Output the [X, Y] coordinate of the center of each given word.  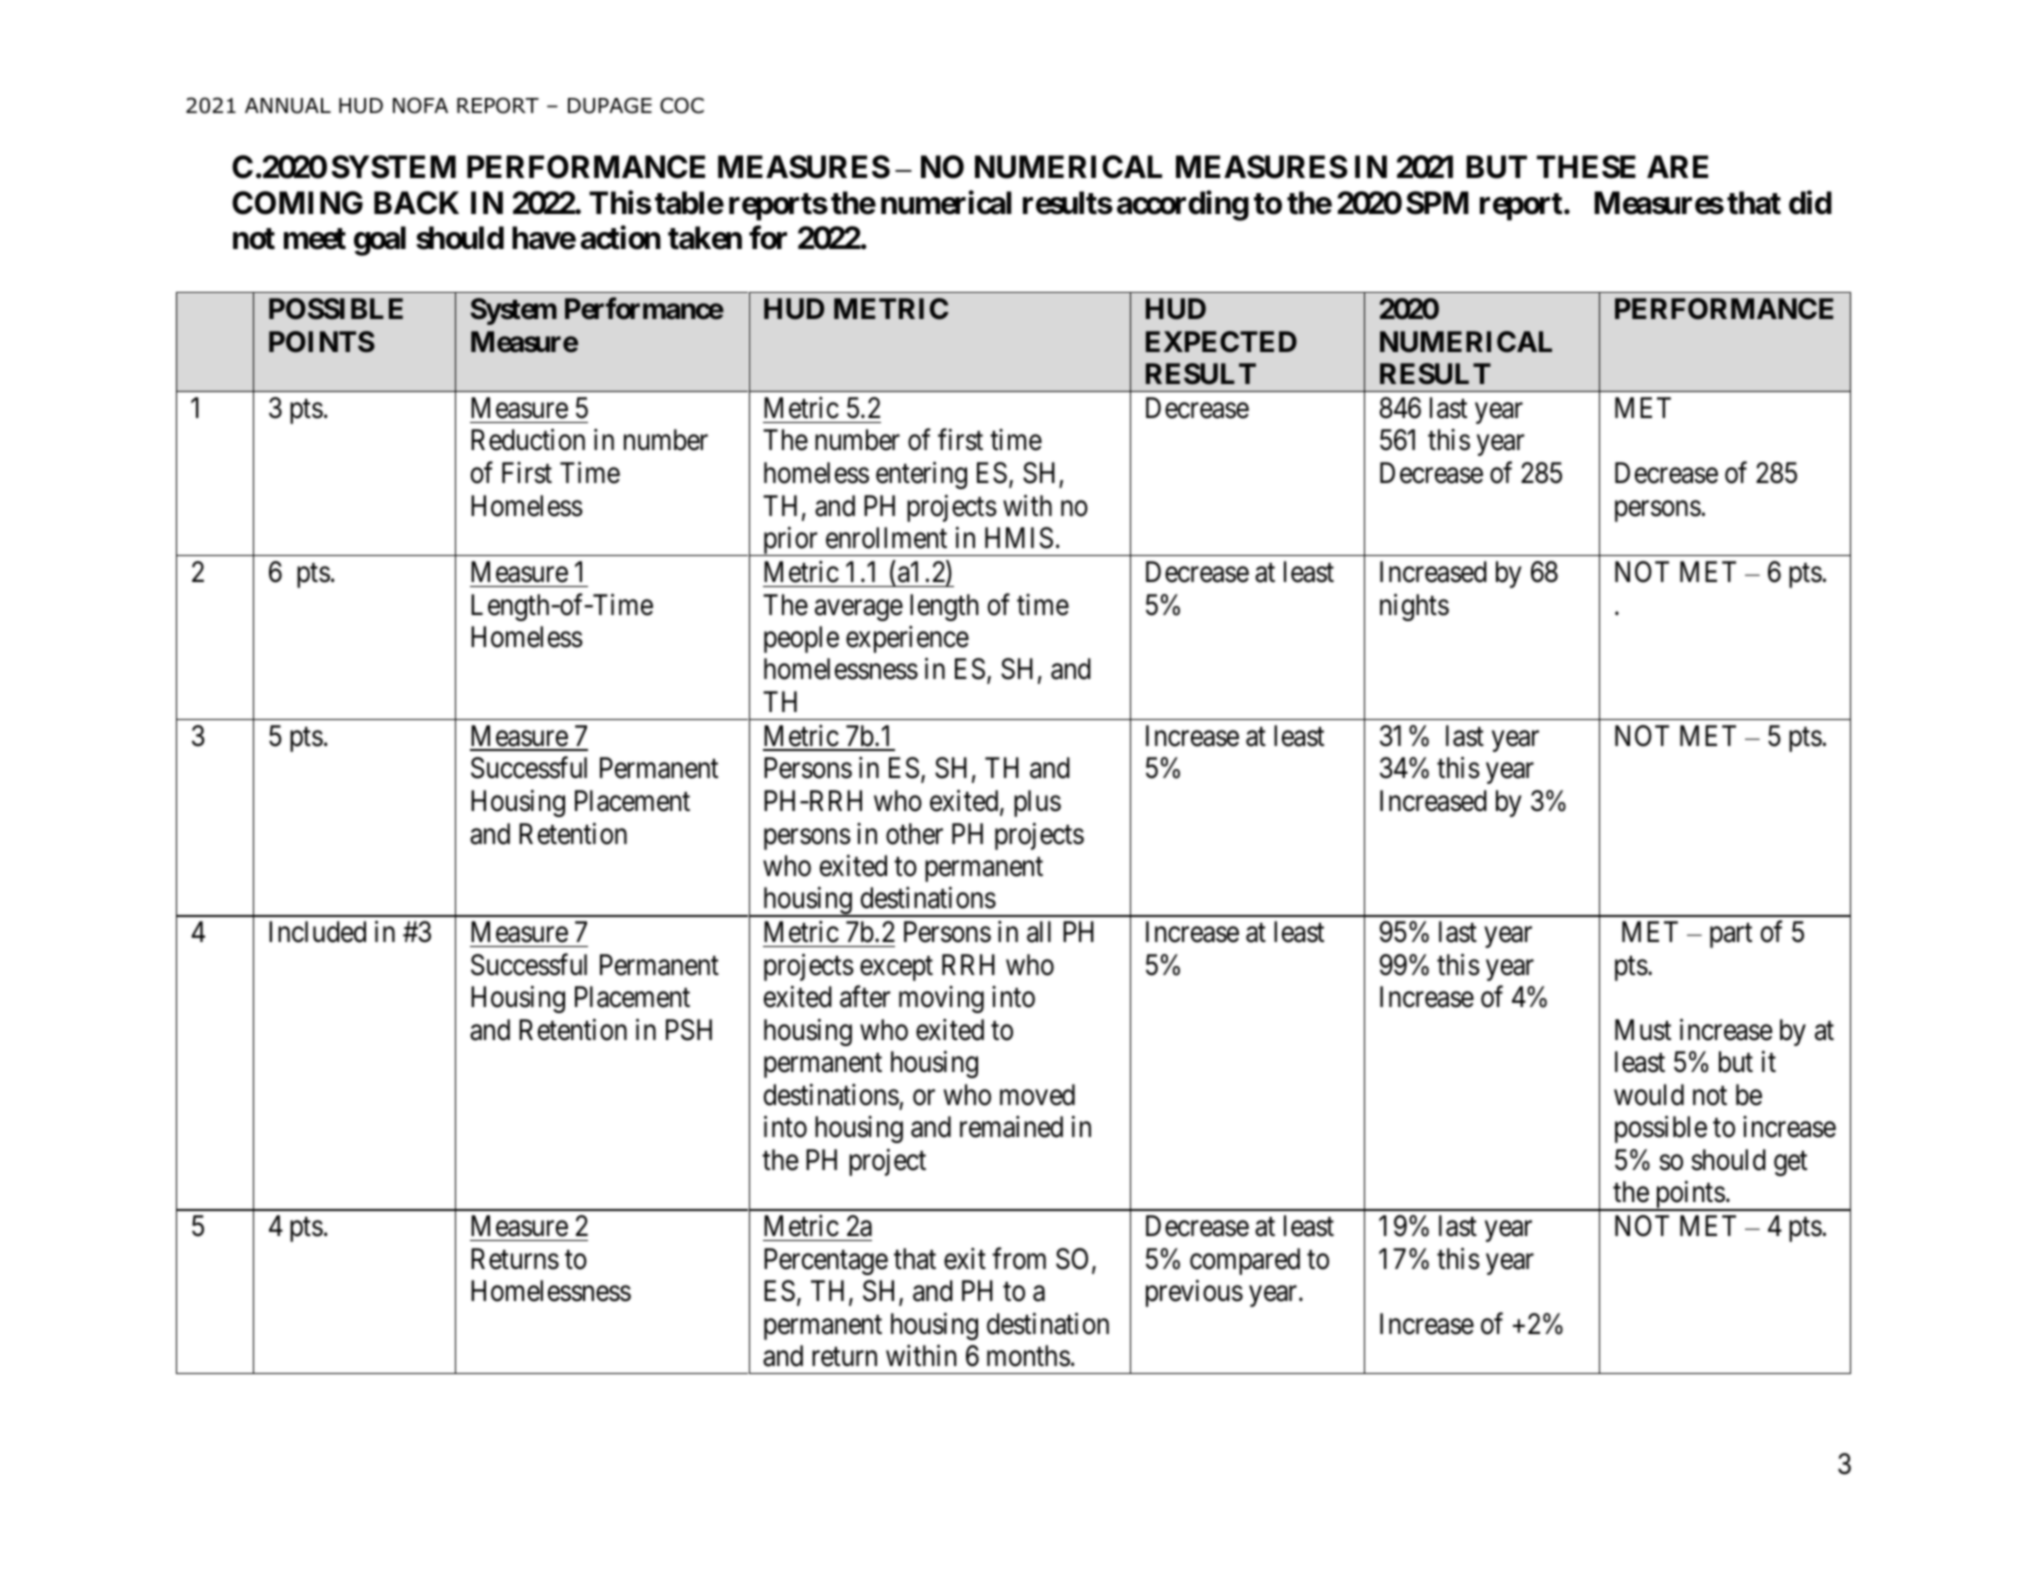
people [801, 639]
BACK [416, 203]
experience [907, 639]
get [1790, 1164]
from [1019, 1258]
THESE [1586, 167]
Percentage [826, 1261]
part [1731, 936]
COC [682, 105]
